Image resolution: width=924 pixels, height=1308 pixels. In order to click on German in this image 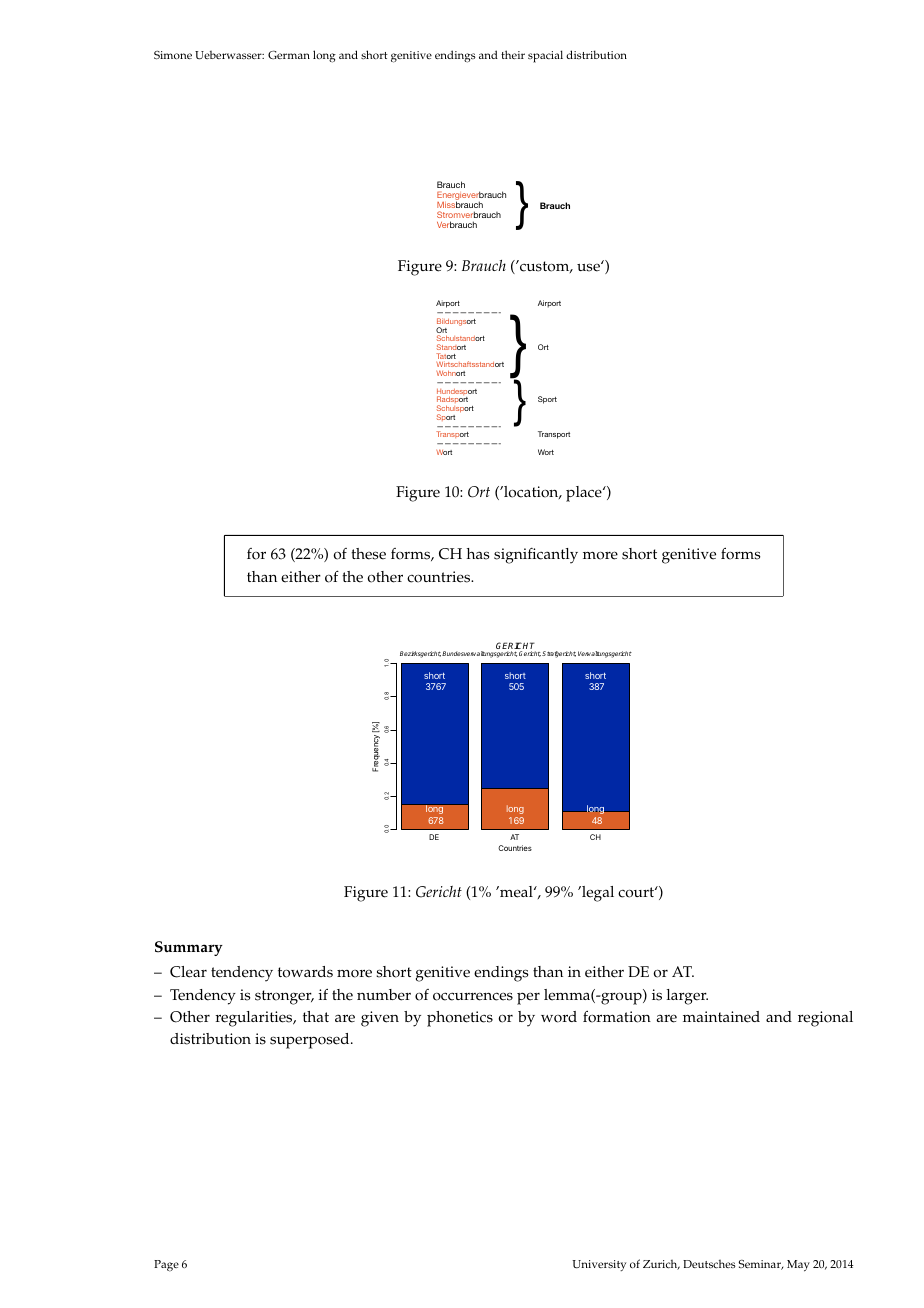, I will do `click(289, 54)`.
